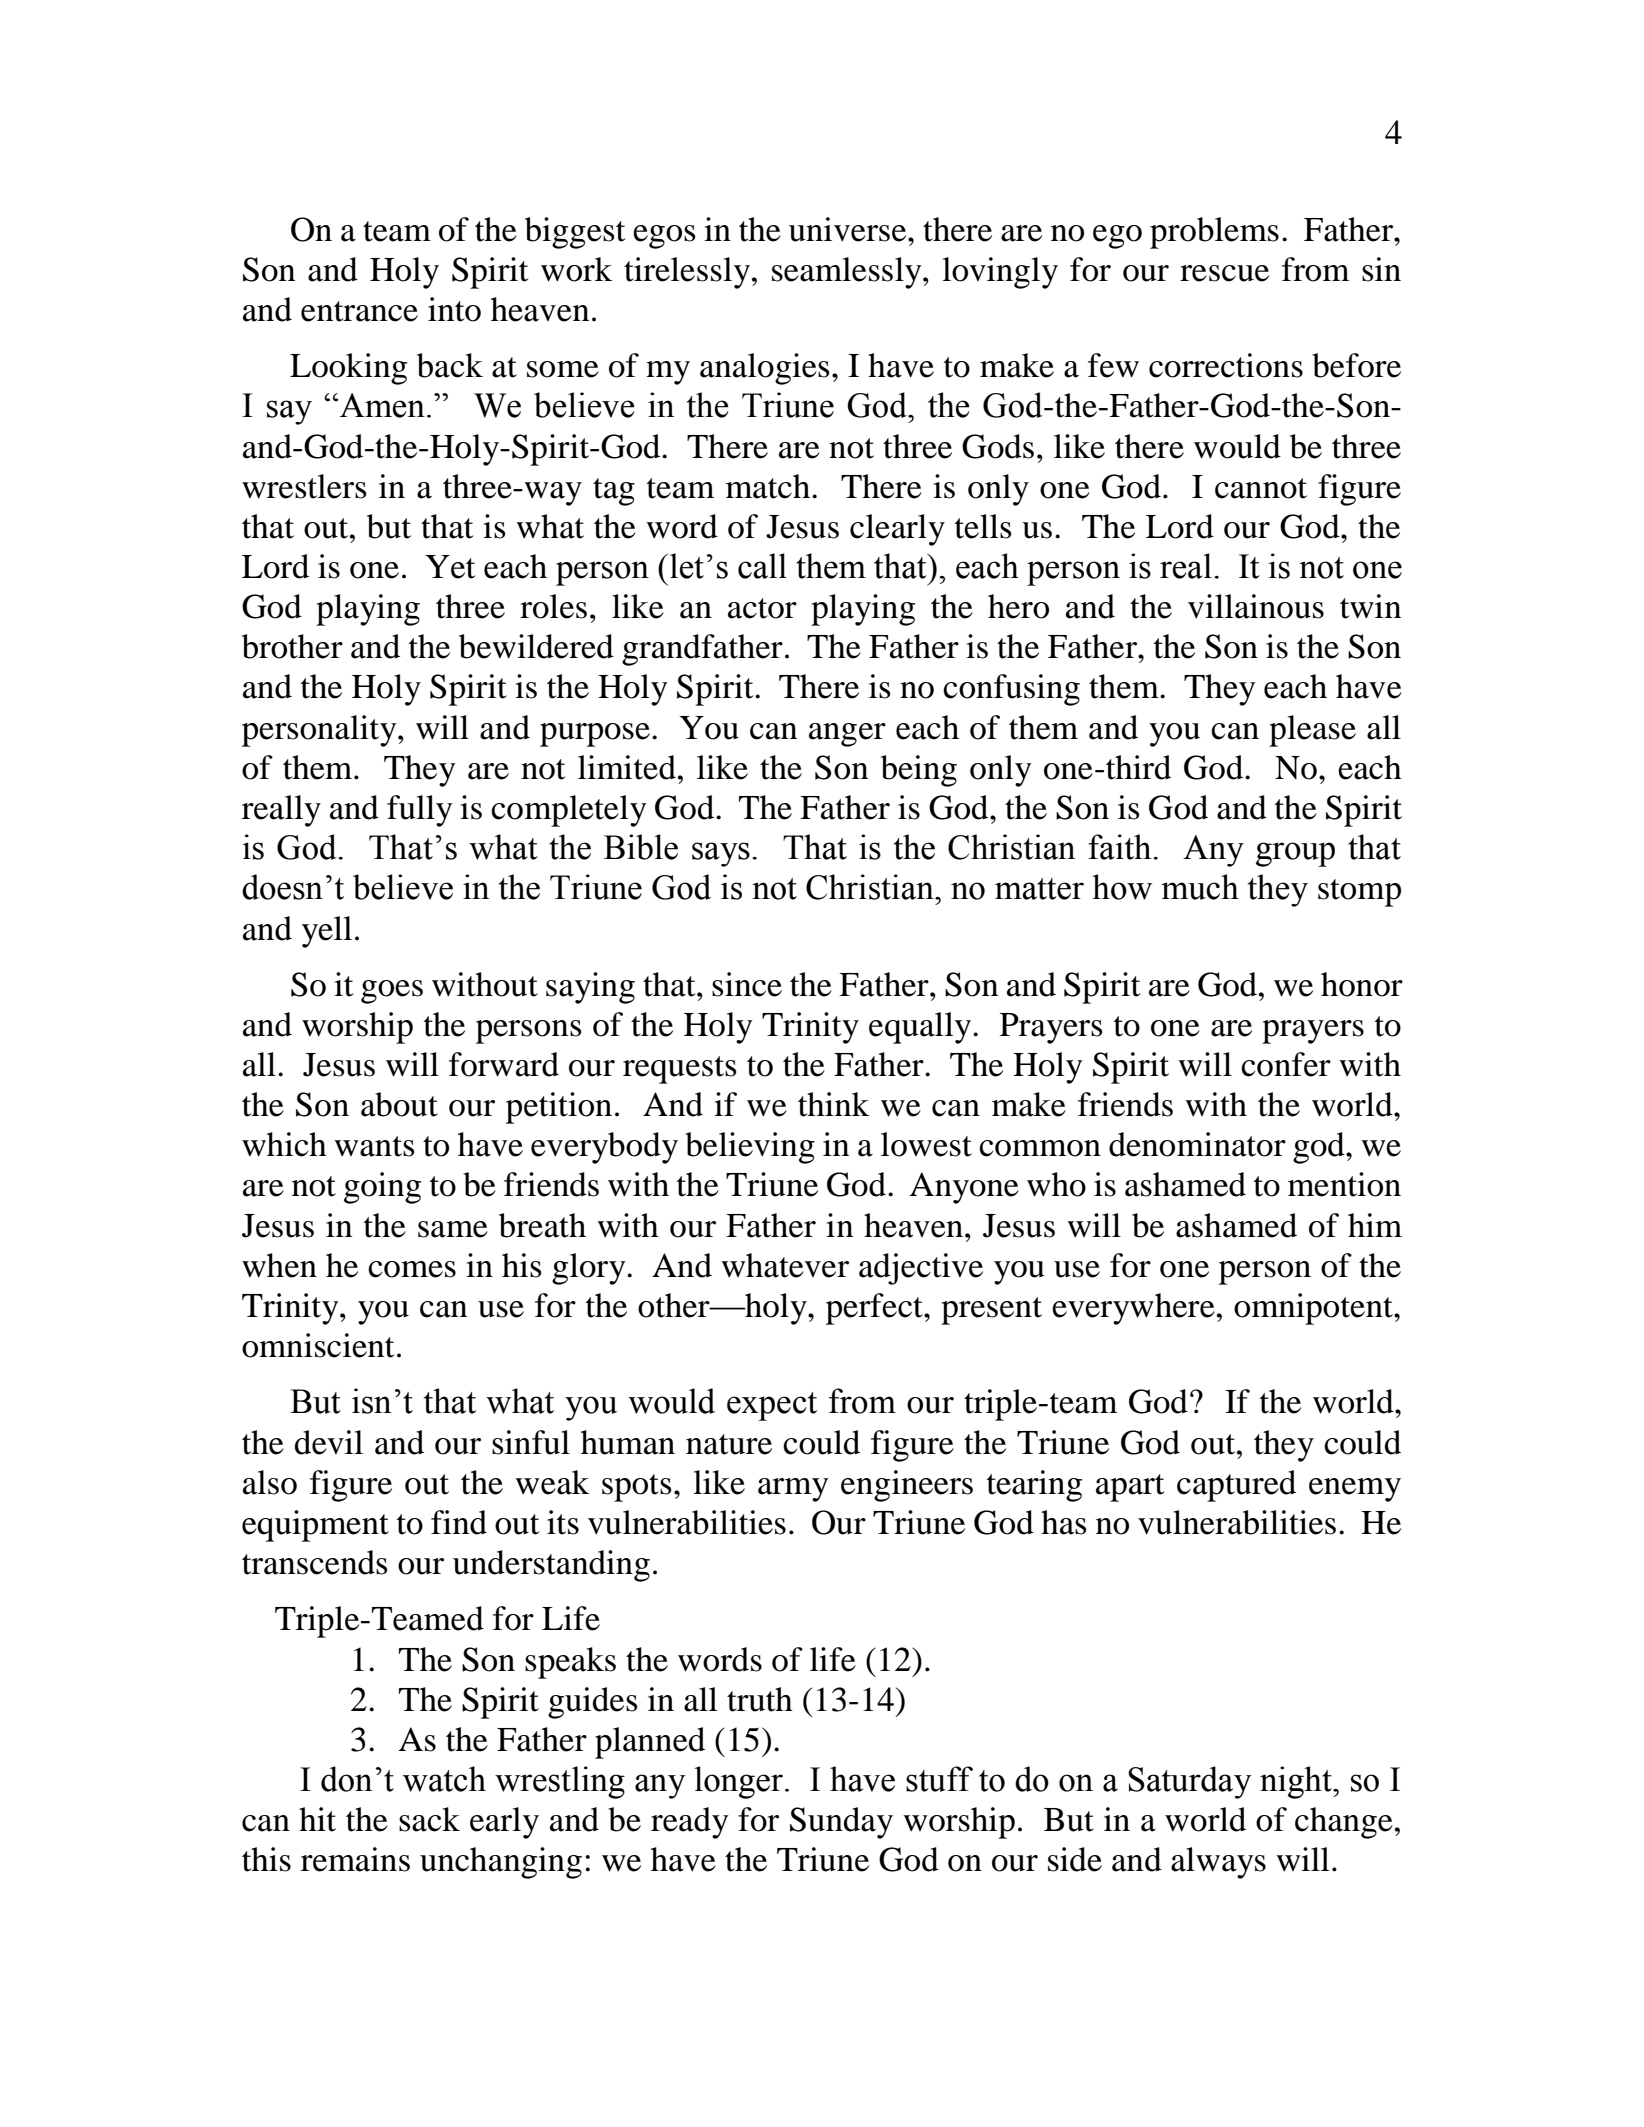 This screenshot has width=1644, height=2127. I want to click on fully, so click(419, 811).
